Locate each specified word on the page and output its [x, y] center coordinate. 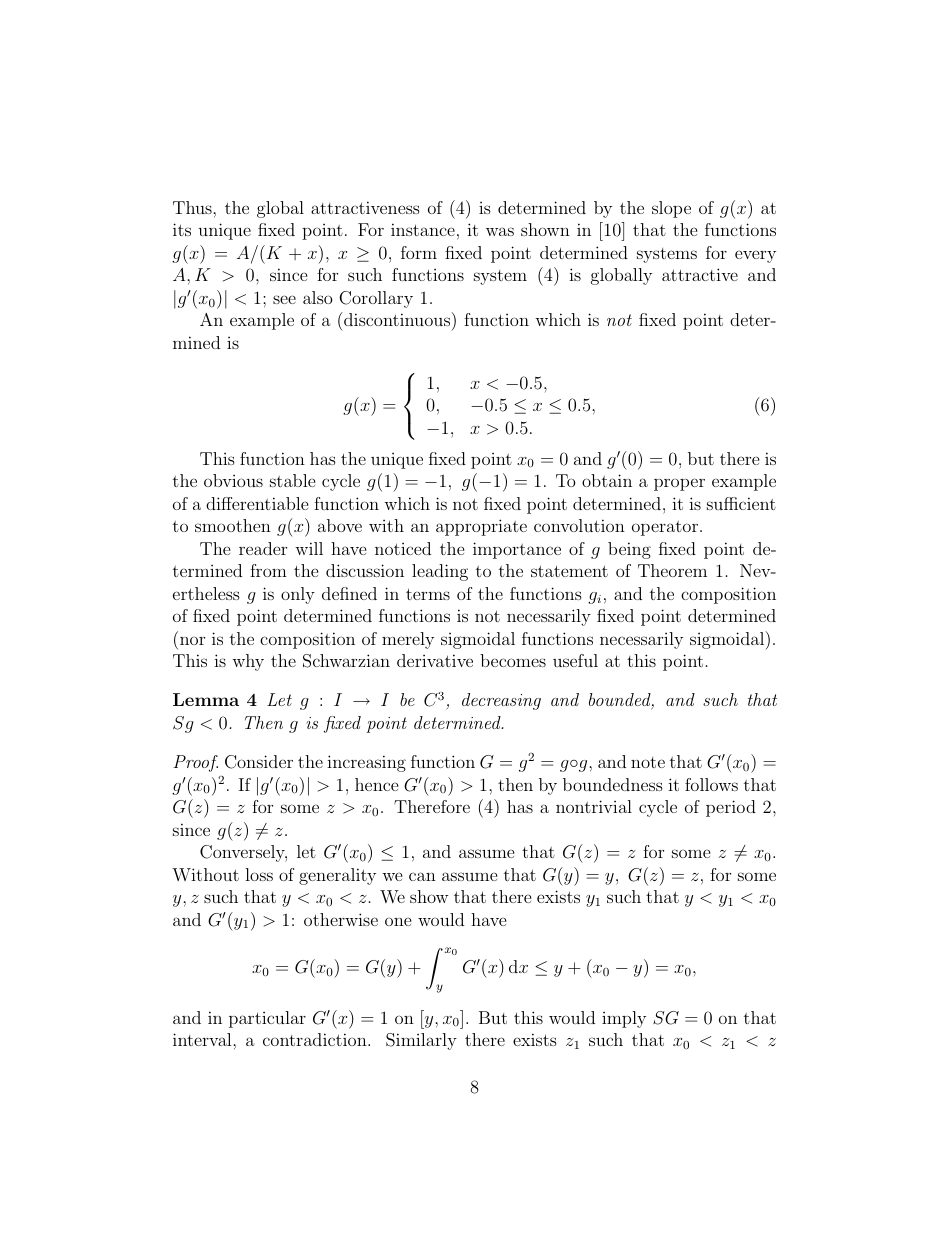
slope [671, 209]
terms [428, 594]
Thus [193, 207]
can [422, 876]
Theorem [672, 570]
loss [259, 874]
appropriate [481, 527]
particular [267, 1019]
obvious [233, 480]
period [731, 808]
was [500, 231]
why [248, 662]
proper [679, 484]
